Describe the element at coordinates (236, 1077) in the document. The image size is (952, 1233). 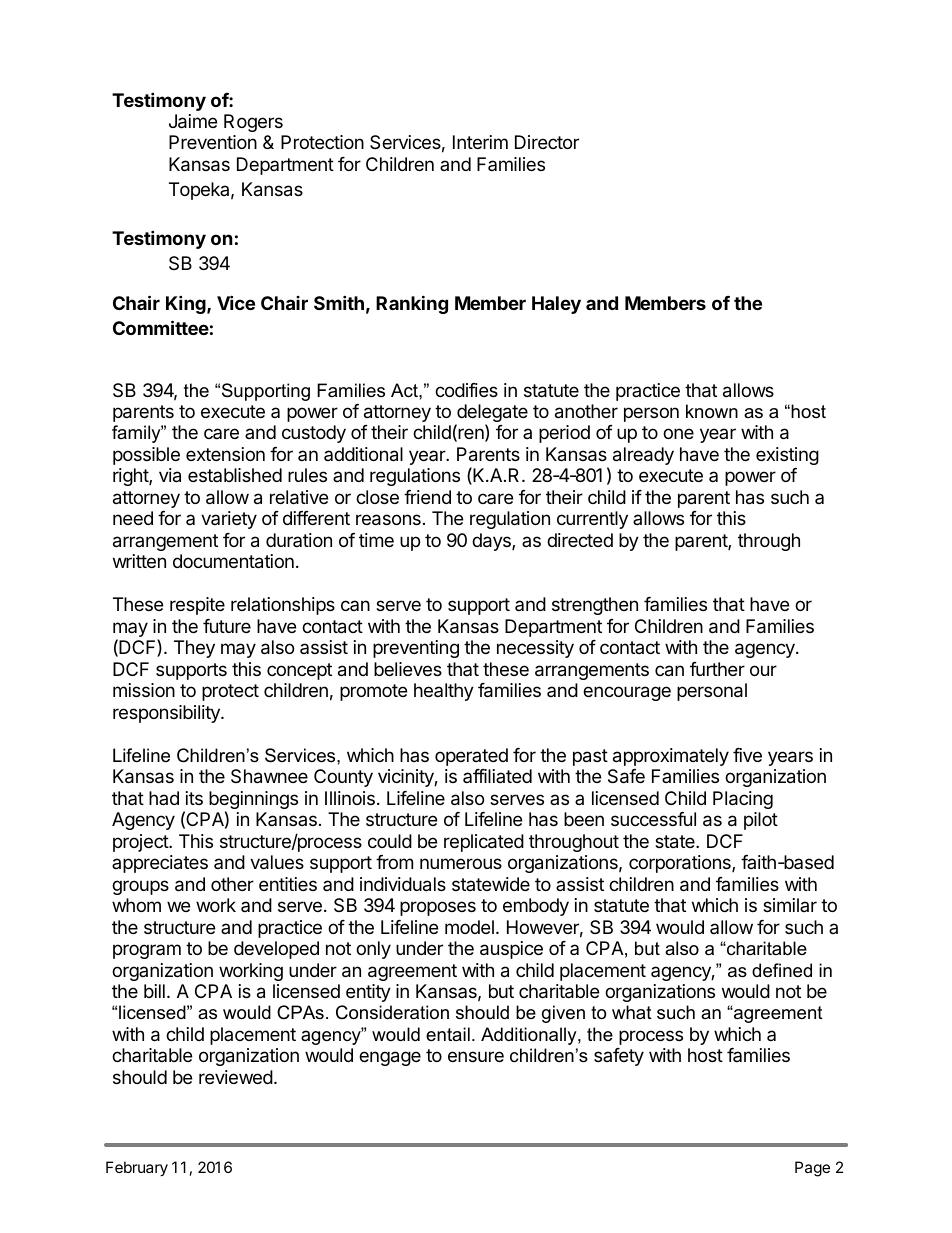
I see `reviewed` at that location.
